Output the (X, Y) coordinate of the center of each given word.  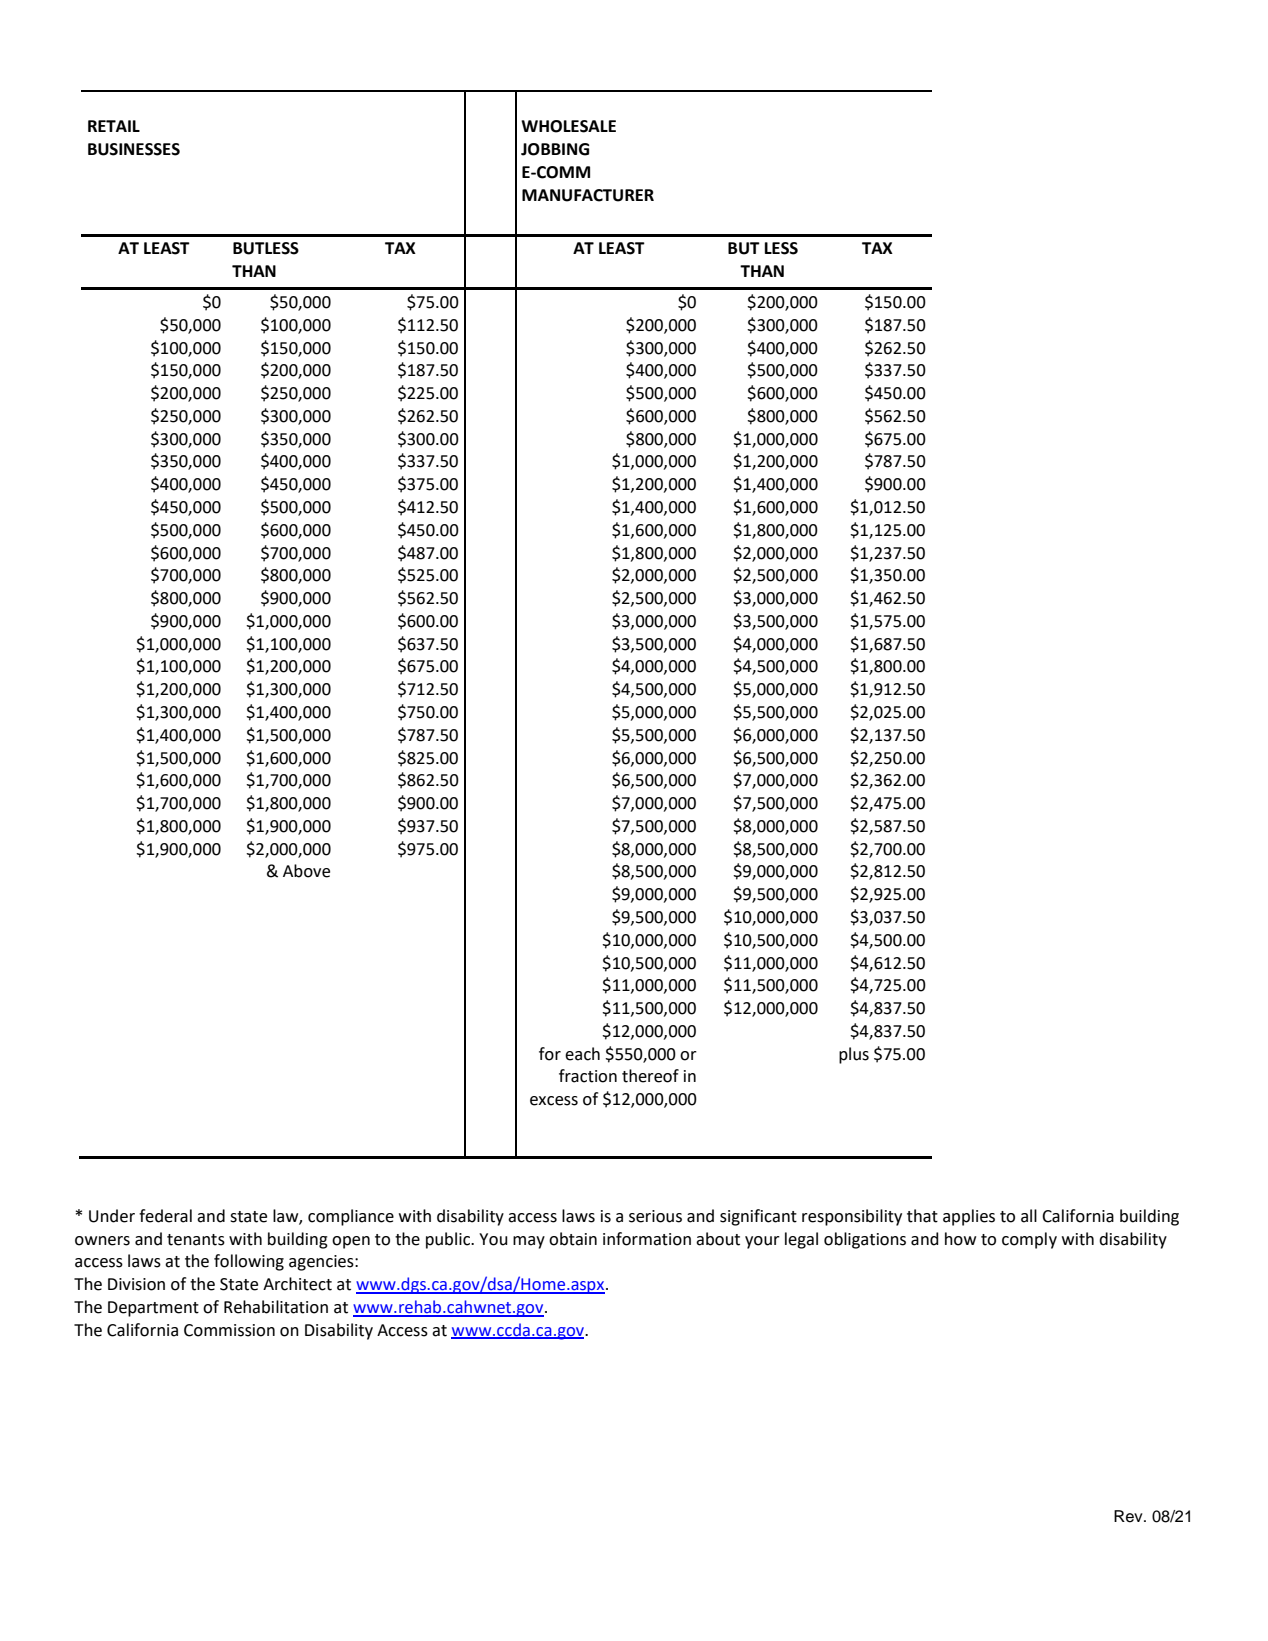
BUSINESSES (134, 149)
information (647, 1239)
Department (153, 1309)
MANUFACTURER (588, 195)
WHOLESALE (568, 126)
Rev (1129, 1516)
